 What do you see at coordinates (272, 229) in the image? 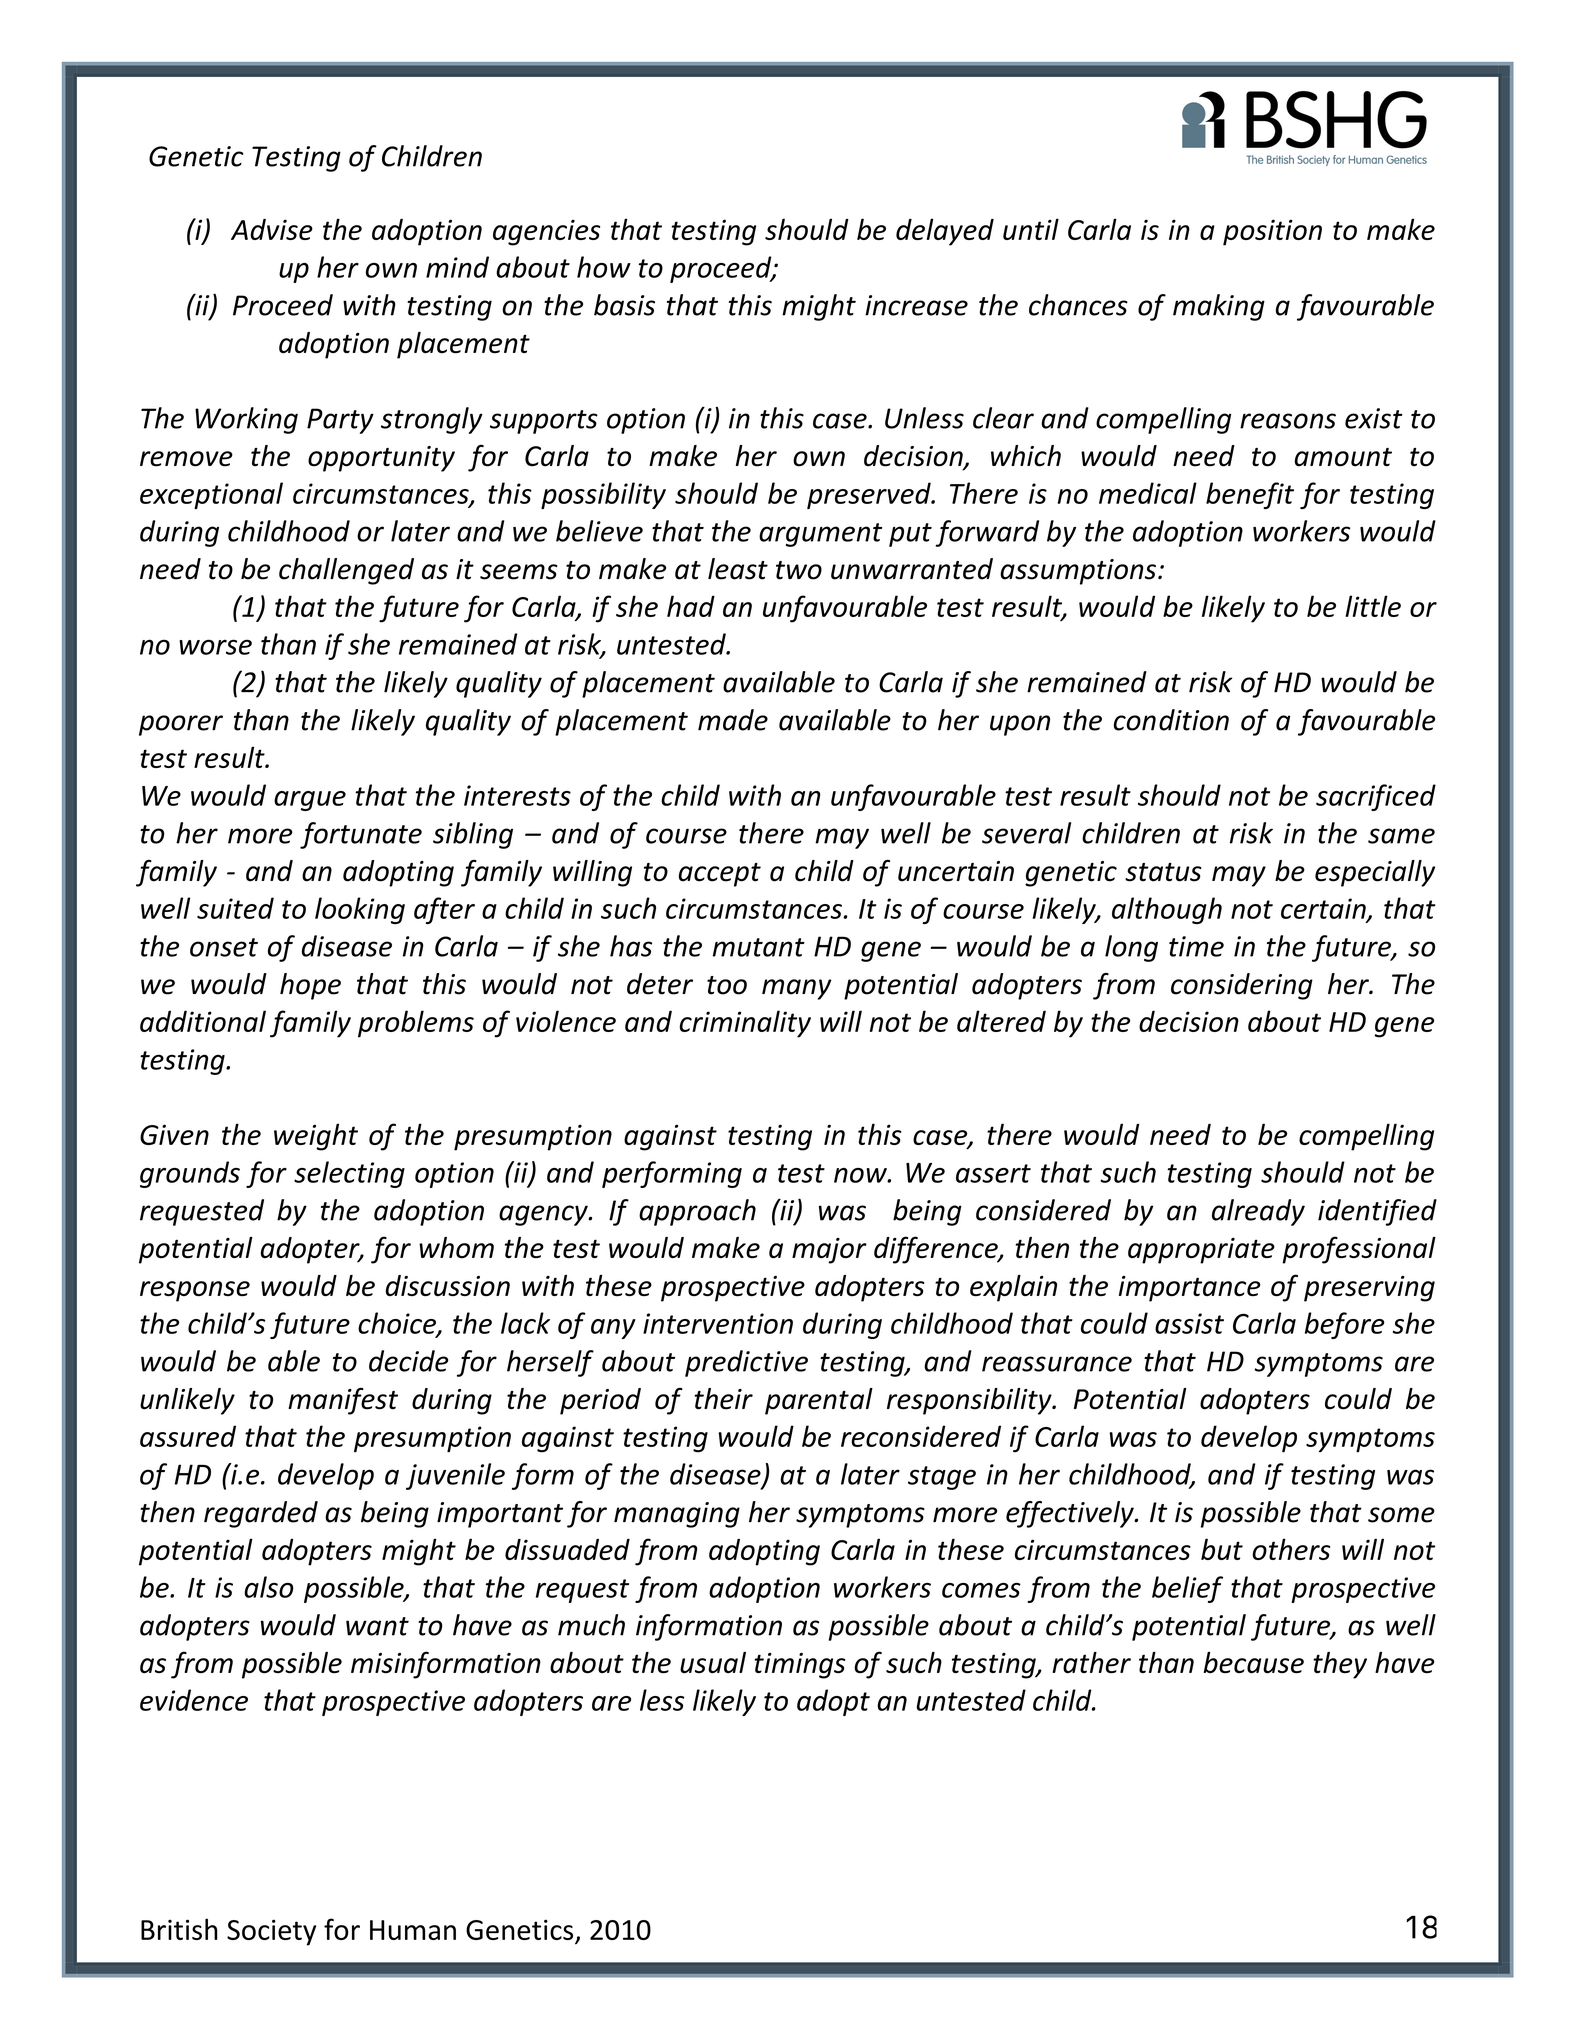
I see `Advise` at bounding box center [272, 229].
